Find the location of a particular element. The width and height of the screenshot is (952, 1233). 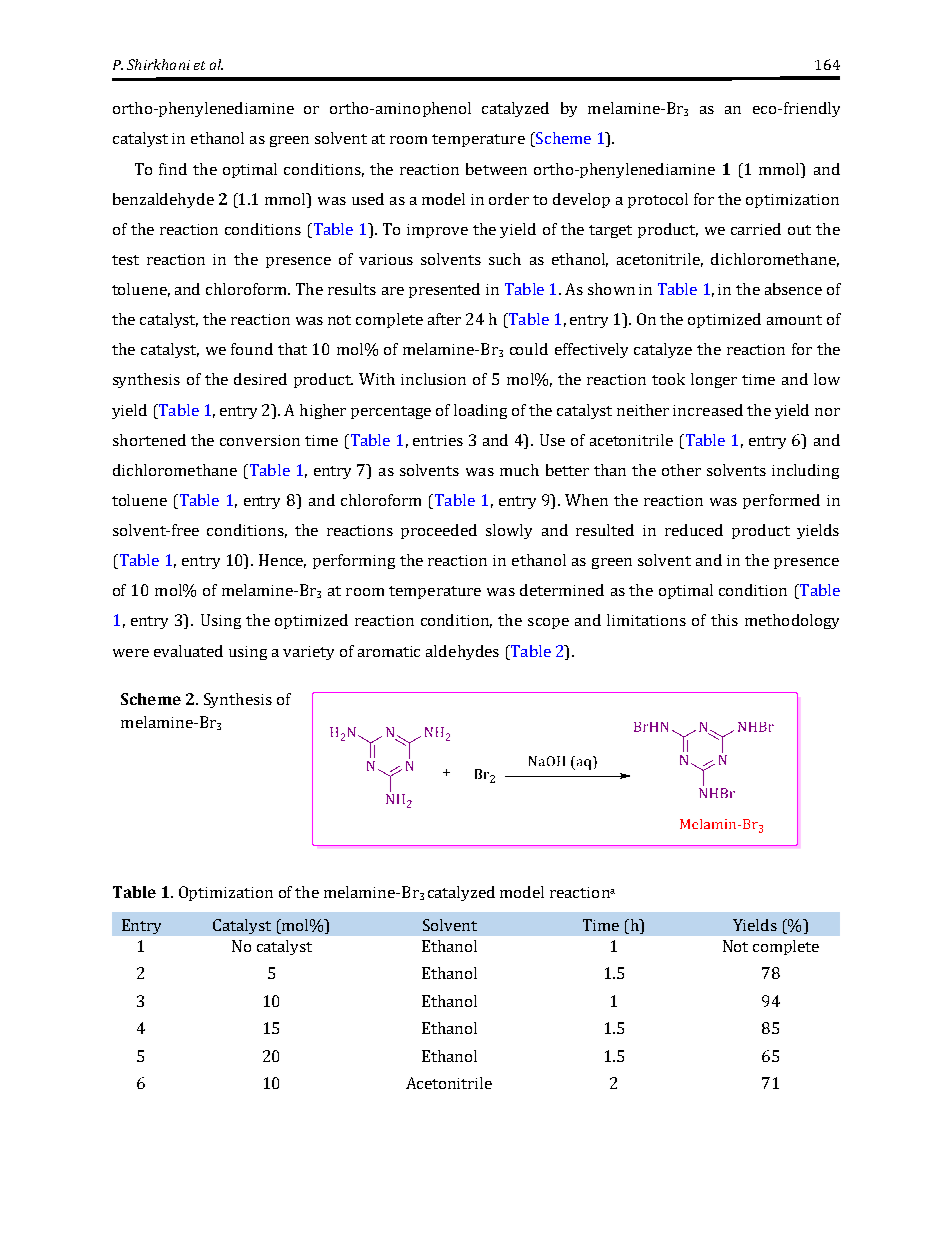

aldehydes is located at coordinates (462, 652).
